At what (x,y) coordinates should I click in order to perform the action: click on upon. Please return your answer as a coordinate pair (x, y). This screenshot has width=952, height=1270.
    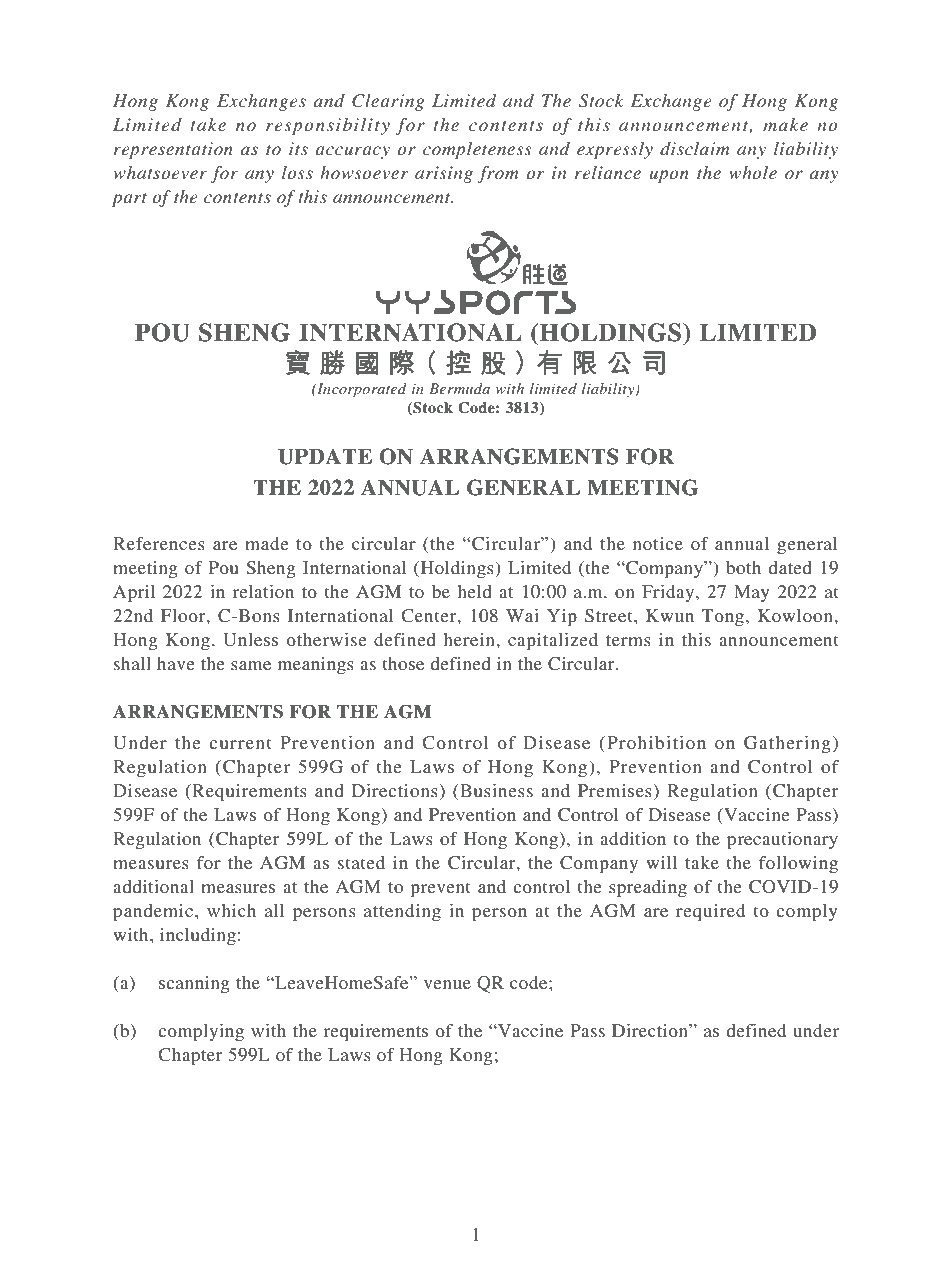
    Looking at the image, I should click on (669, 176).
